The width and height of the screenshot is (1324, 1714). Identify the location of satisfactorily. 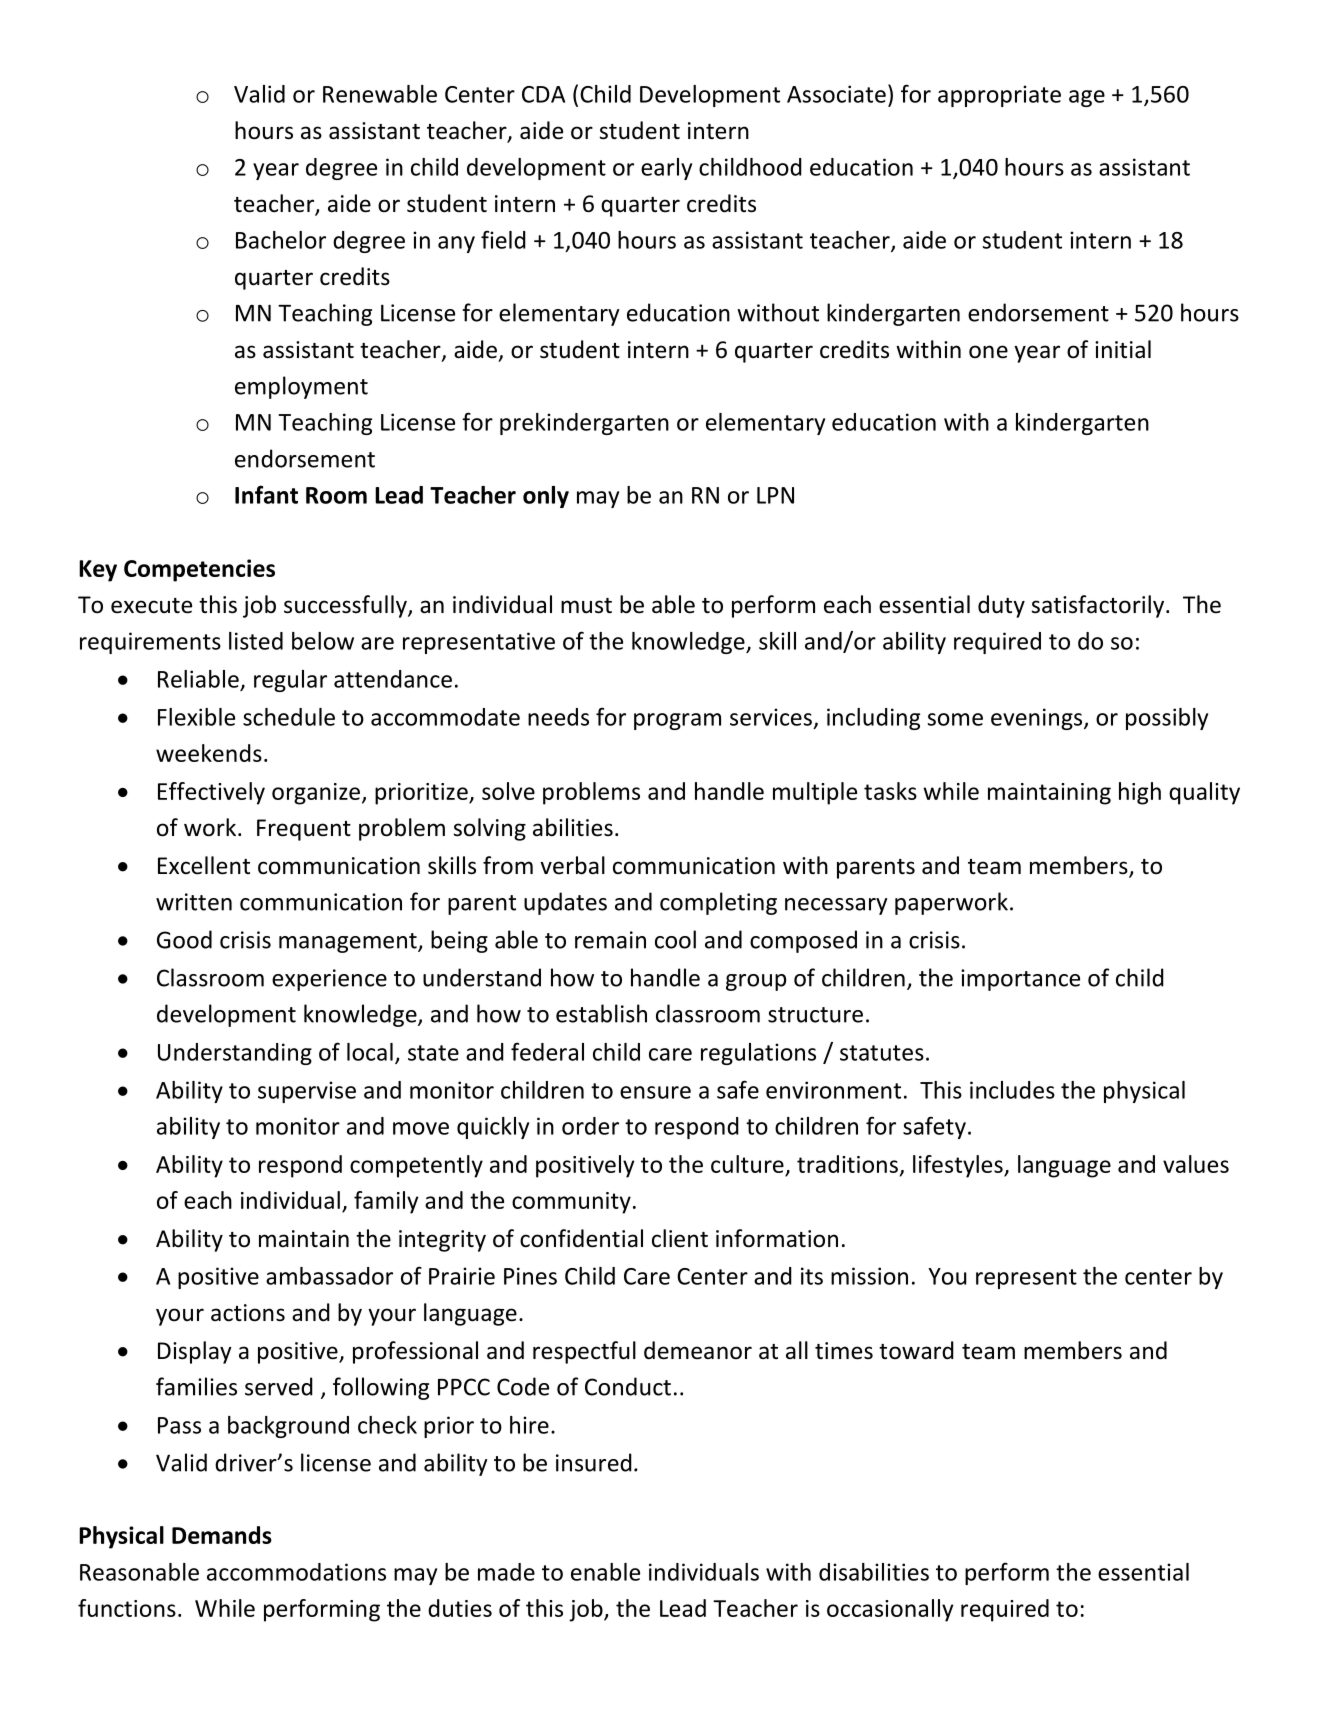
(1099, 606).
